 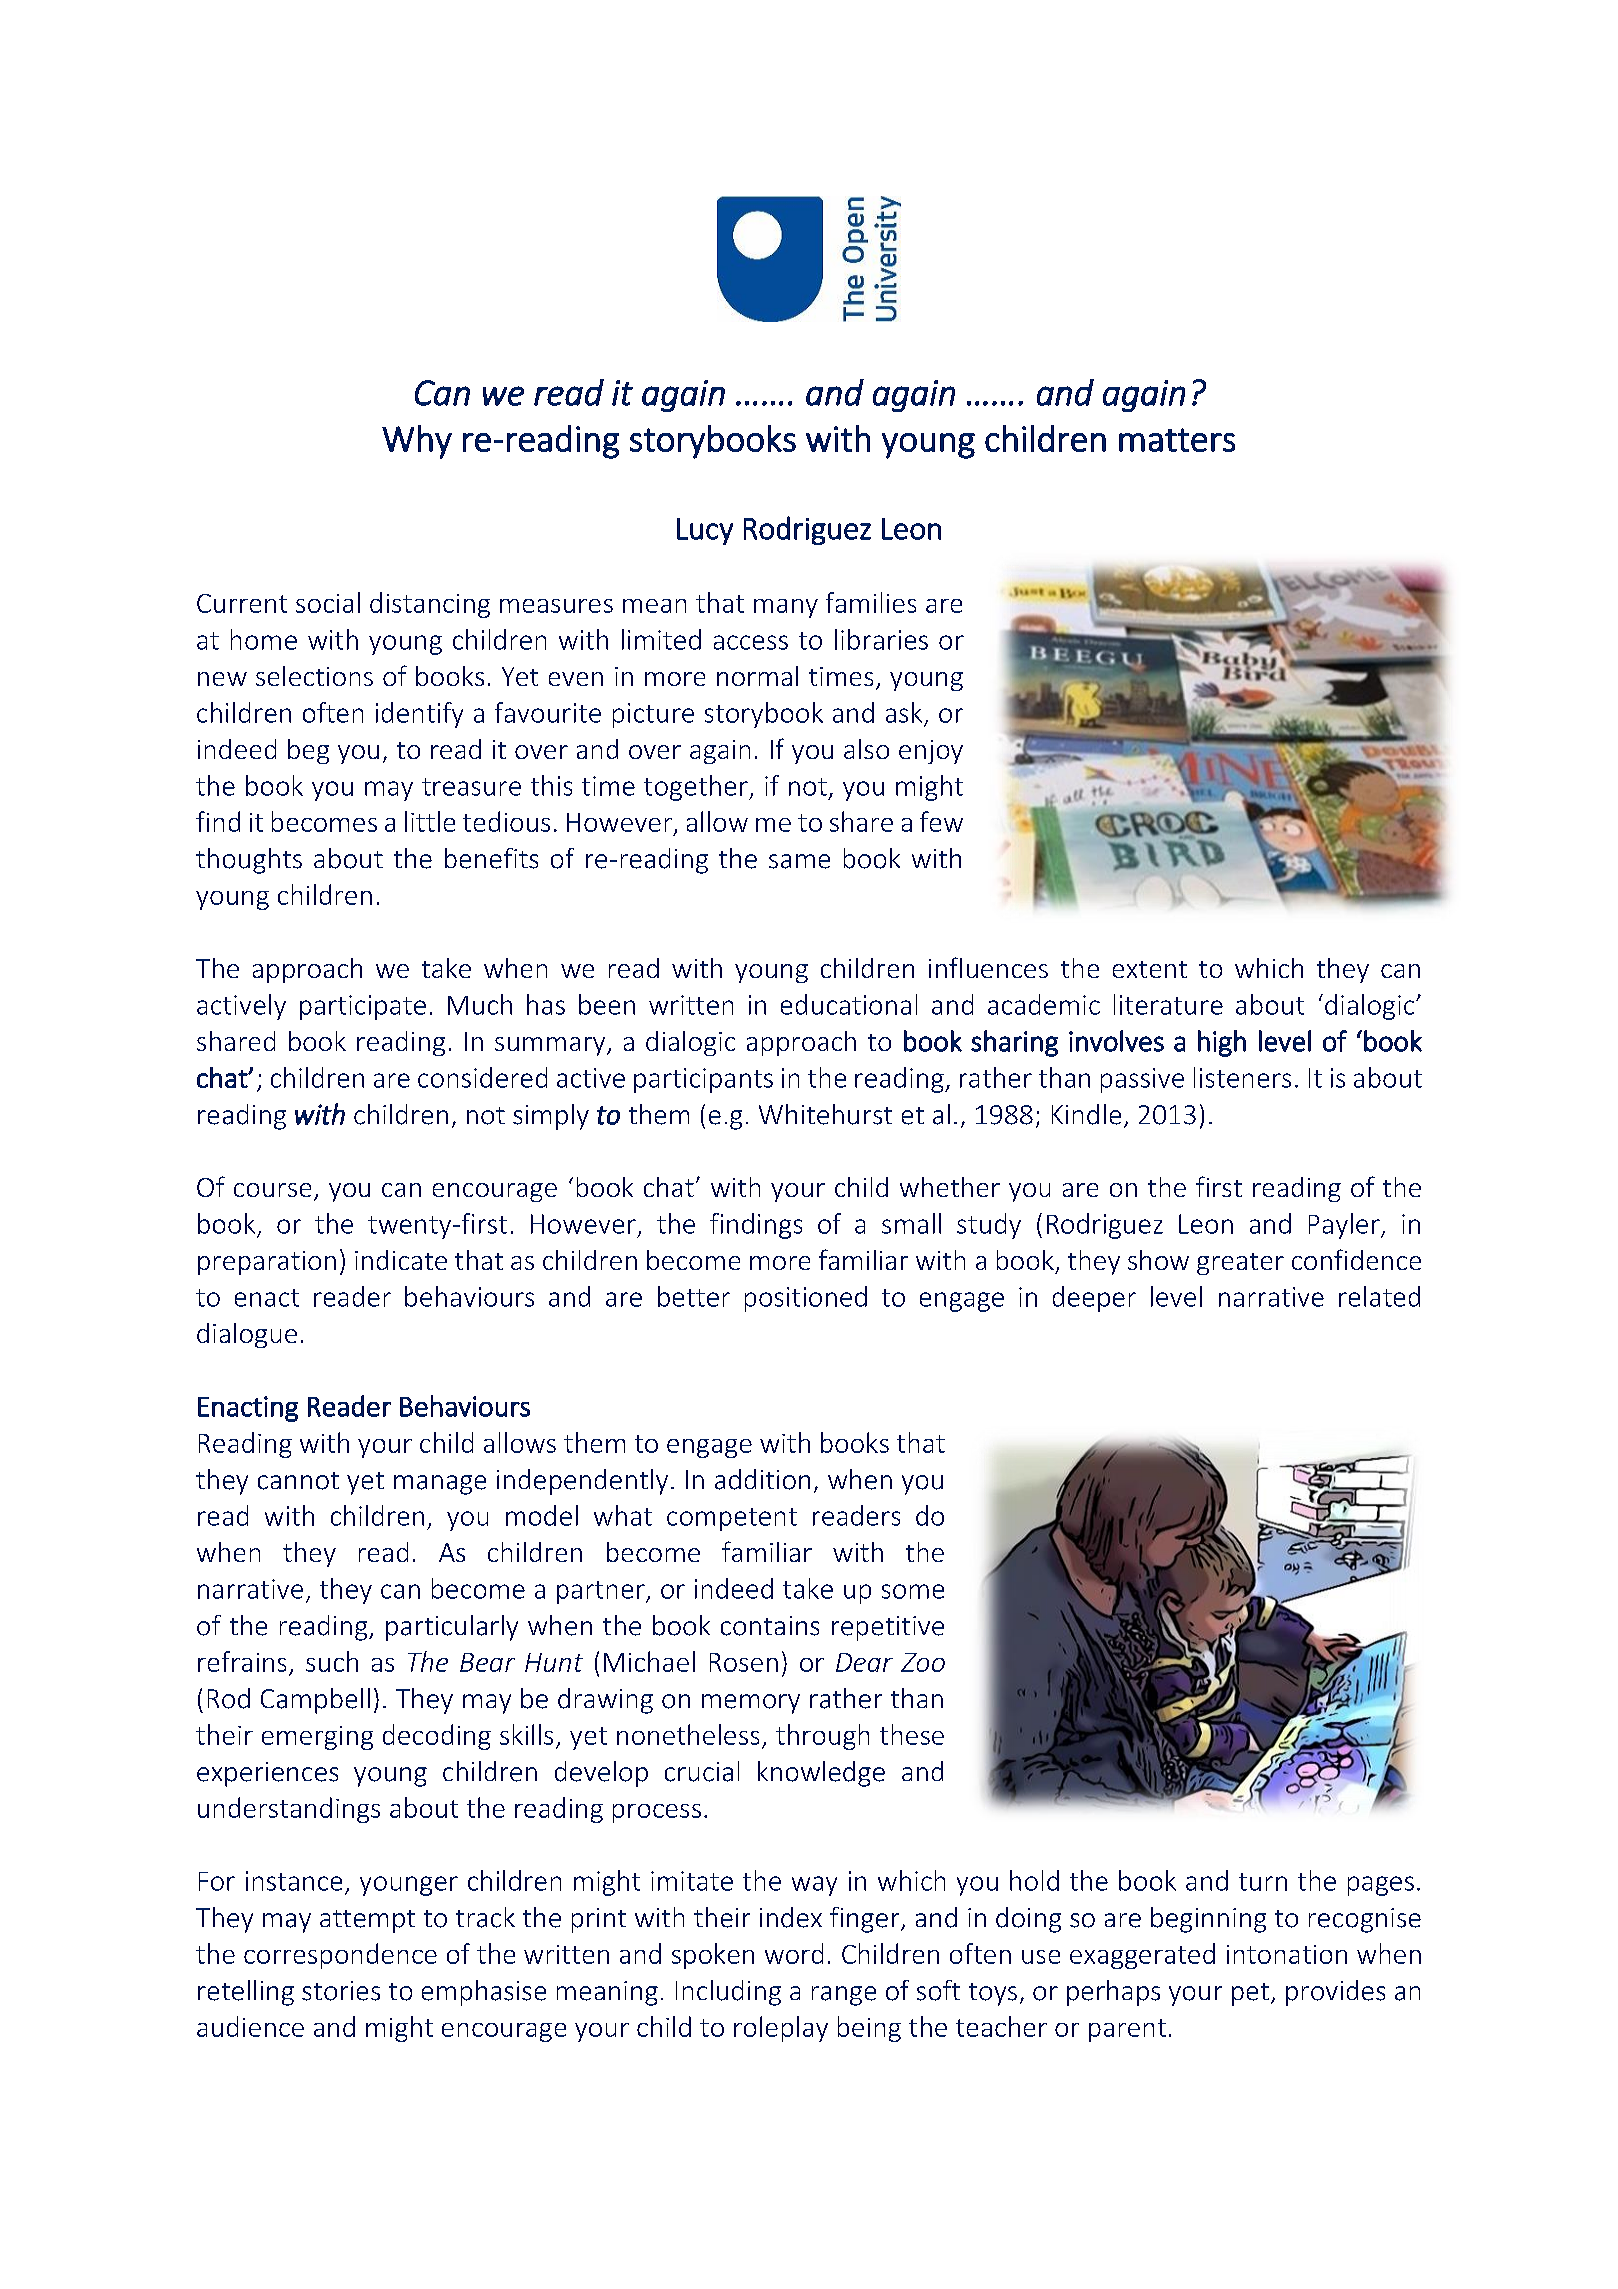 What do you see at coordinates (1240, 1264) in the screenshot?
I see `greater` at bounding box center [1240, 1264].
